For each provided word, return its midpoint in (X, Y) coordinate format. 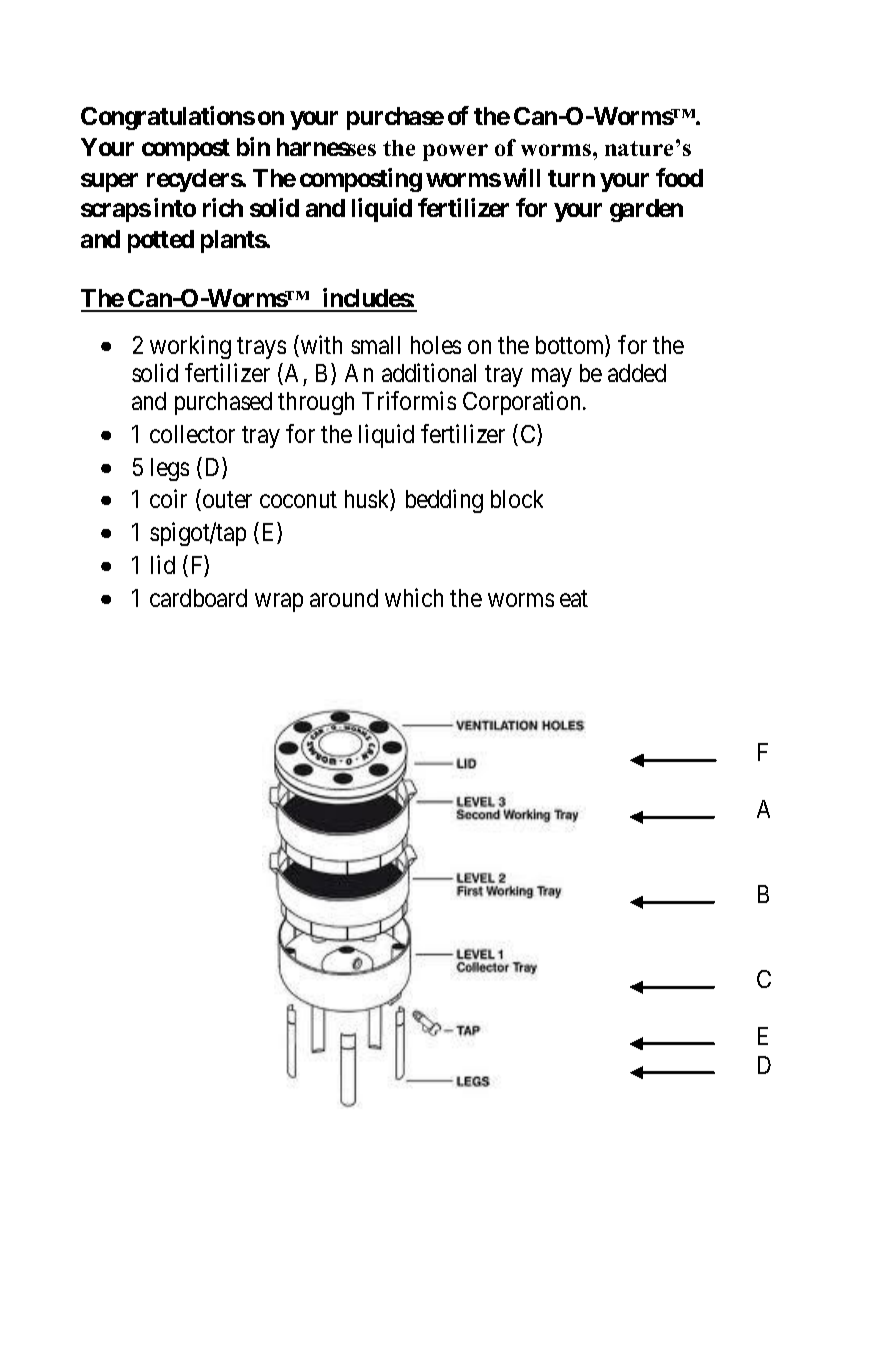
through (316, 403)
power (455, 152)
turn (571, 178)
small (375, 345)
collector (192, 434)
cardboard (198, 598)
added (637, 373)
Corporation (523, 403)
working (190, 347)
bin (253, 146)
